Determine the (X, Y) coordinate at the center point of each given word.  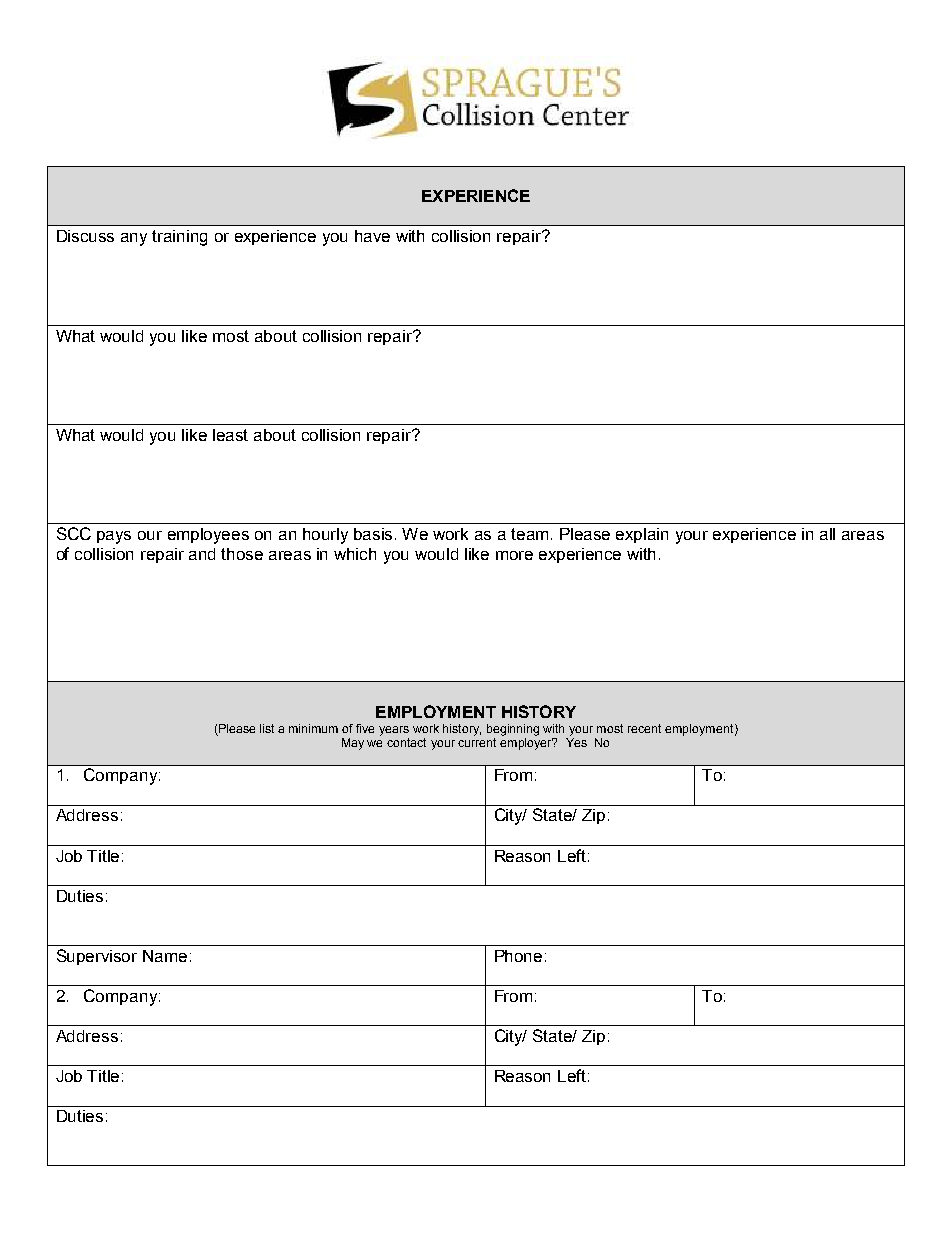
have (372, 236)
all (827, 534)
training (179, 238)
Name (165, 956)
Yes (576, 742)
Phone (518, 956)
